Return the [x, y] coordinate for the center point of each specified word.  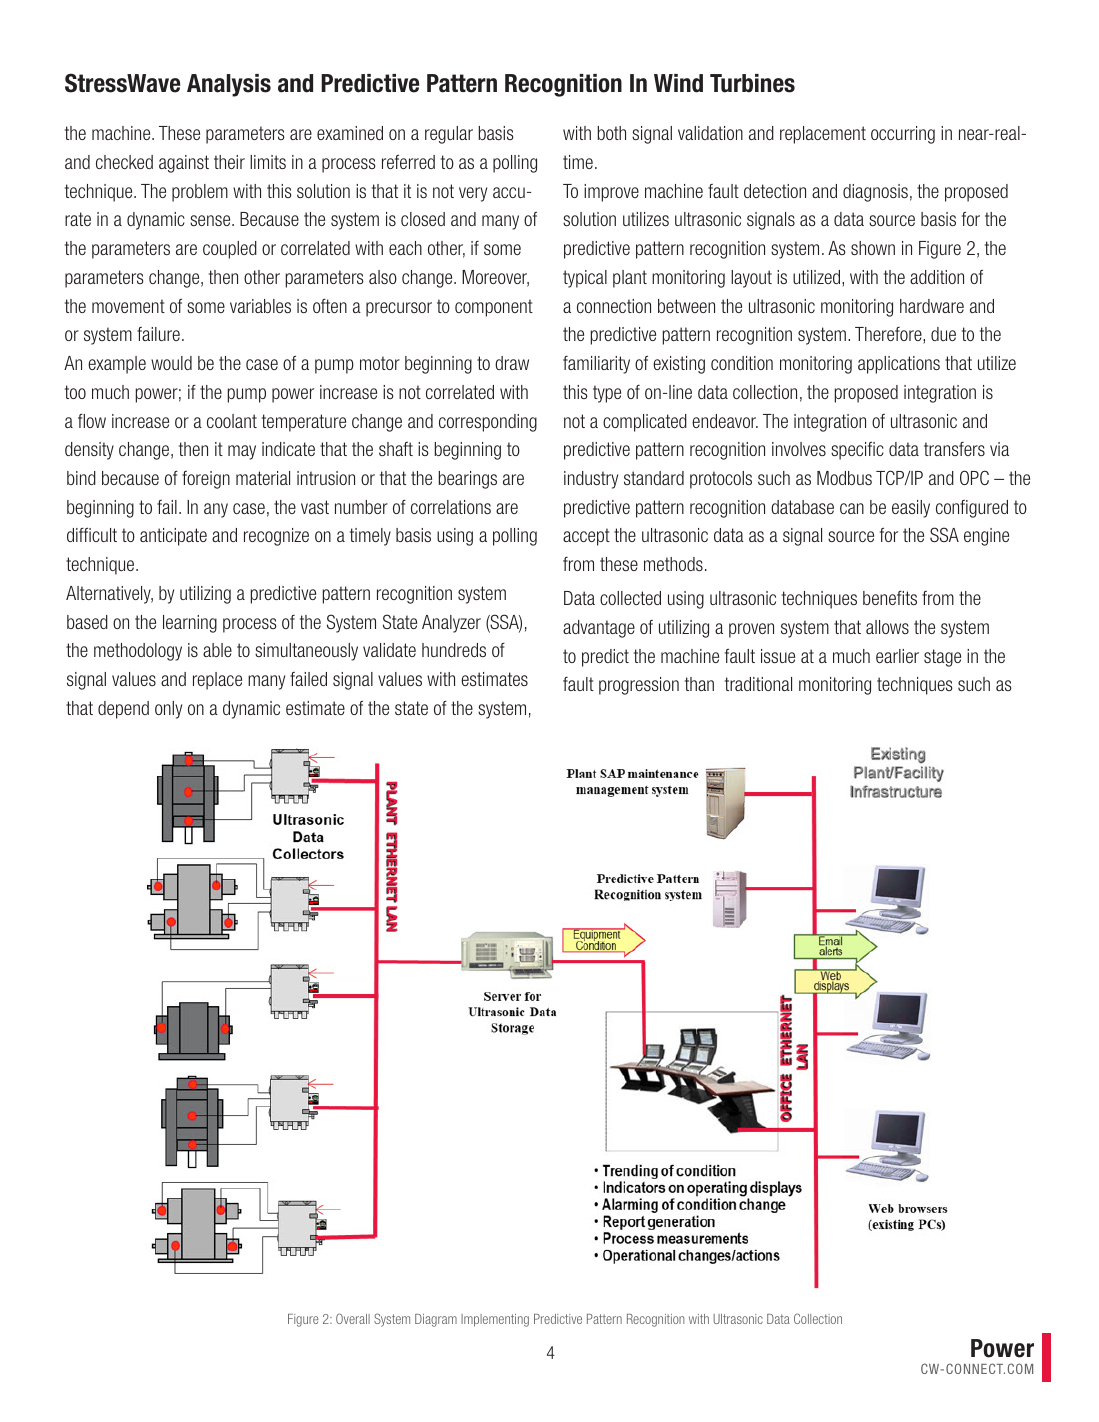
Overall [353, 1318]
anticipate [173, 537]
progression [639, 686]
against [184, 164]
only [168, 710]
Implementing [495, 1320]
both [612, 133]
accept [586, 537]
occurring [903, 135]
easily [911, 509]
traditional [758, 684]
